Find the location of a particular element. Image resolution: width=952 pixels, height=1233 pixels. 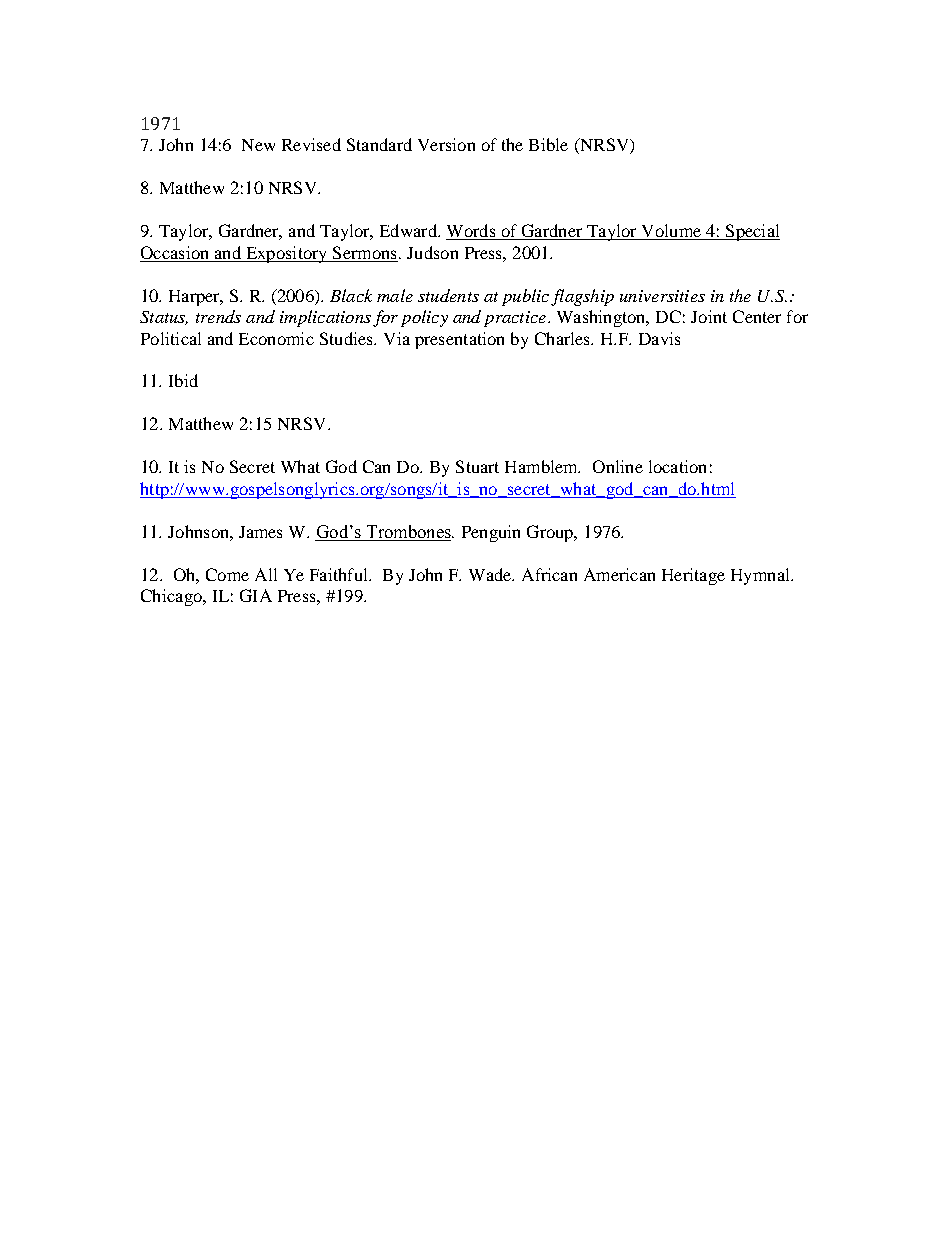

James is located at coordinates (260, 532).
